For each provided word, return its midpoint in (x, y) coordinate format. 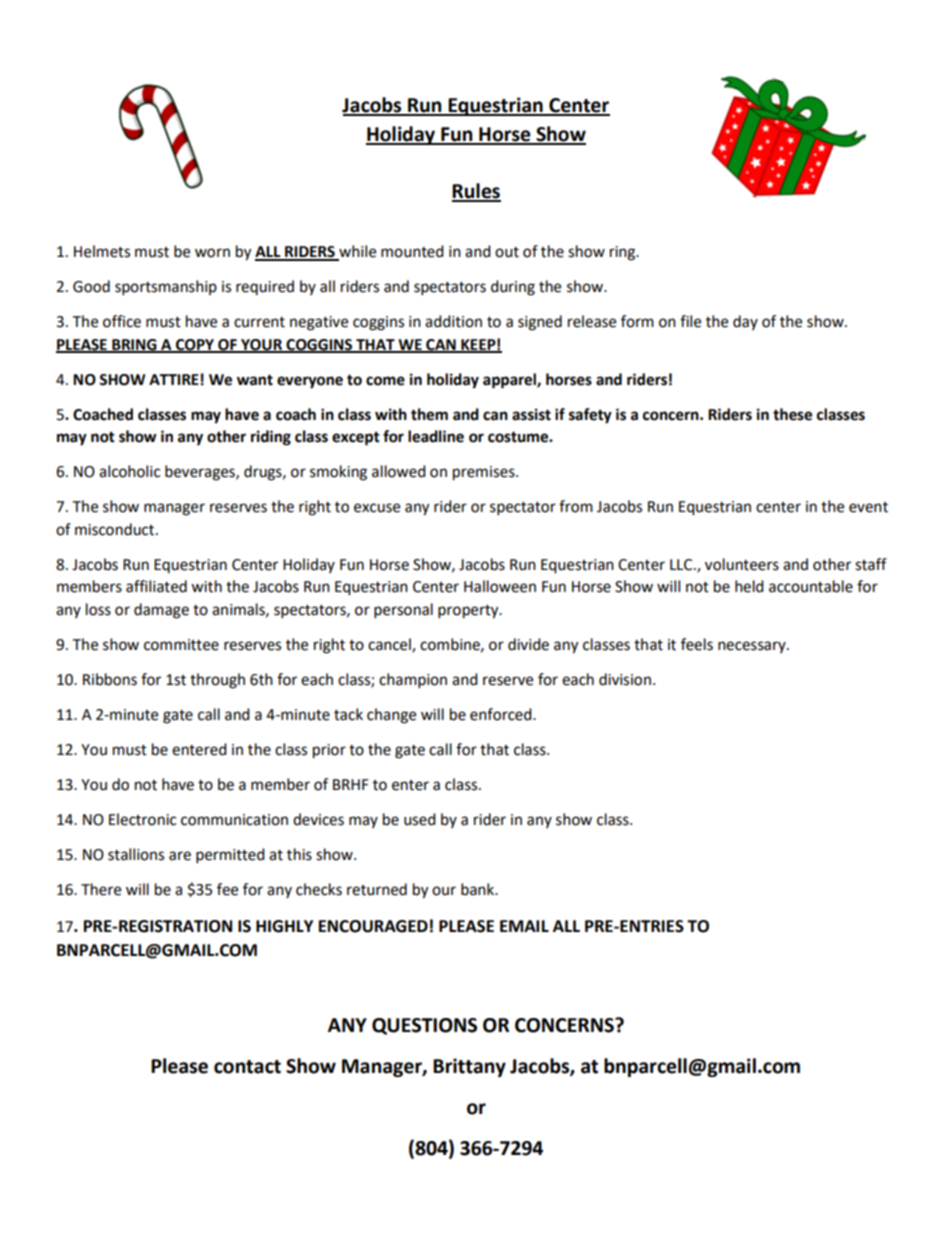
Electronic (142, 819)
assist (531, 414)
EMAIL (524, 926)
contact (247, 1067)
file (690, 321)
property (469, 612)
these (792, 414)
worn (212, 253)
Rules (476, 192)
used (420, 819)
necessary (753, 647)
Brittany (469, 1067)
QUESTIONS (424, 1026)
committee (181, 645)
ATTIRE (174, 379)
